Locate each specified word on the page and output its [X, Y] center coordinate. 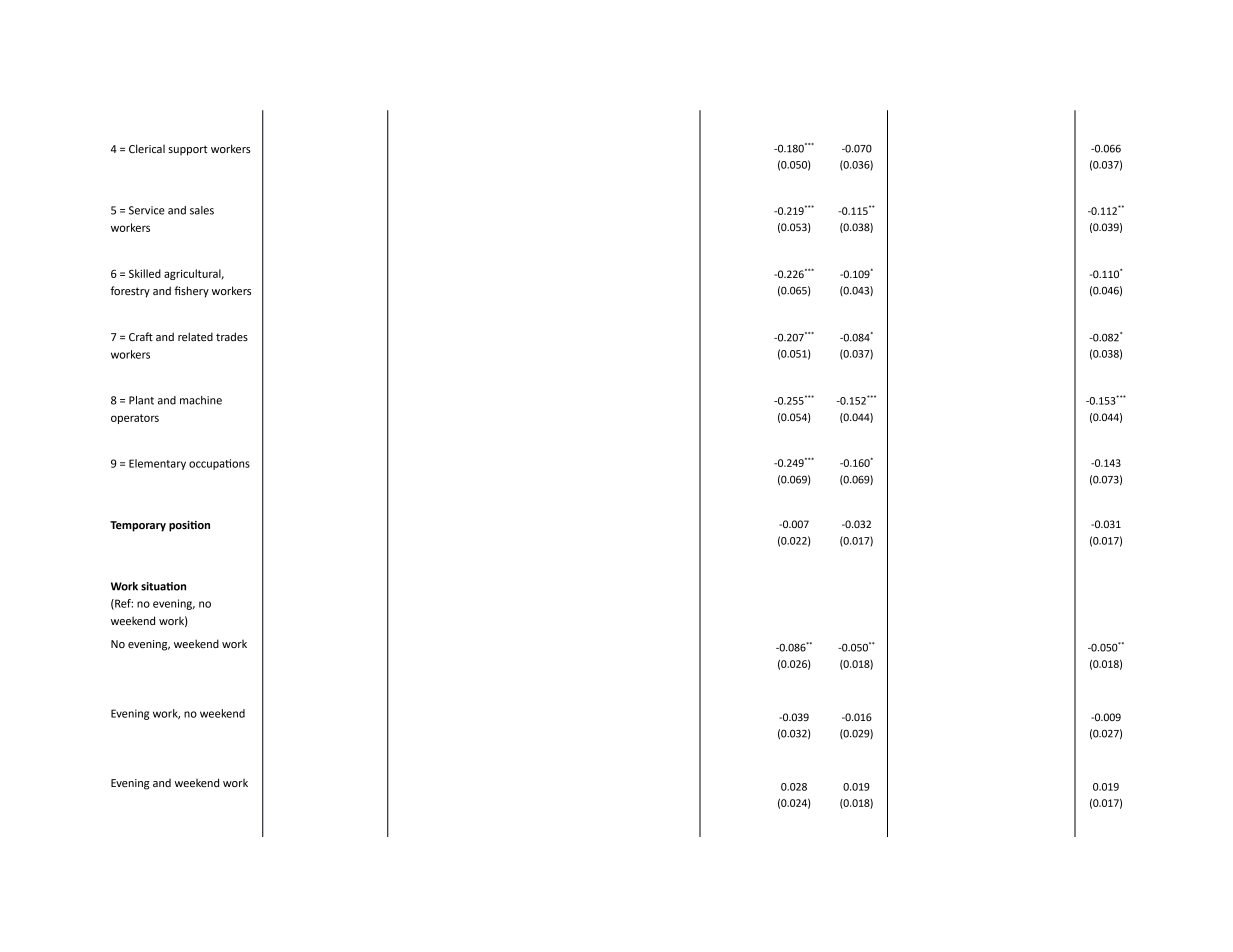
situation [163, 586]
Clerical [147, 148]
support [188, 150]
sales [202, 210]
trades [232, 336]
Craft [141, 336]
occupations [219, 464]
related [195, 336]
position [189, 526]
